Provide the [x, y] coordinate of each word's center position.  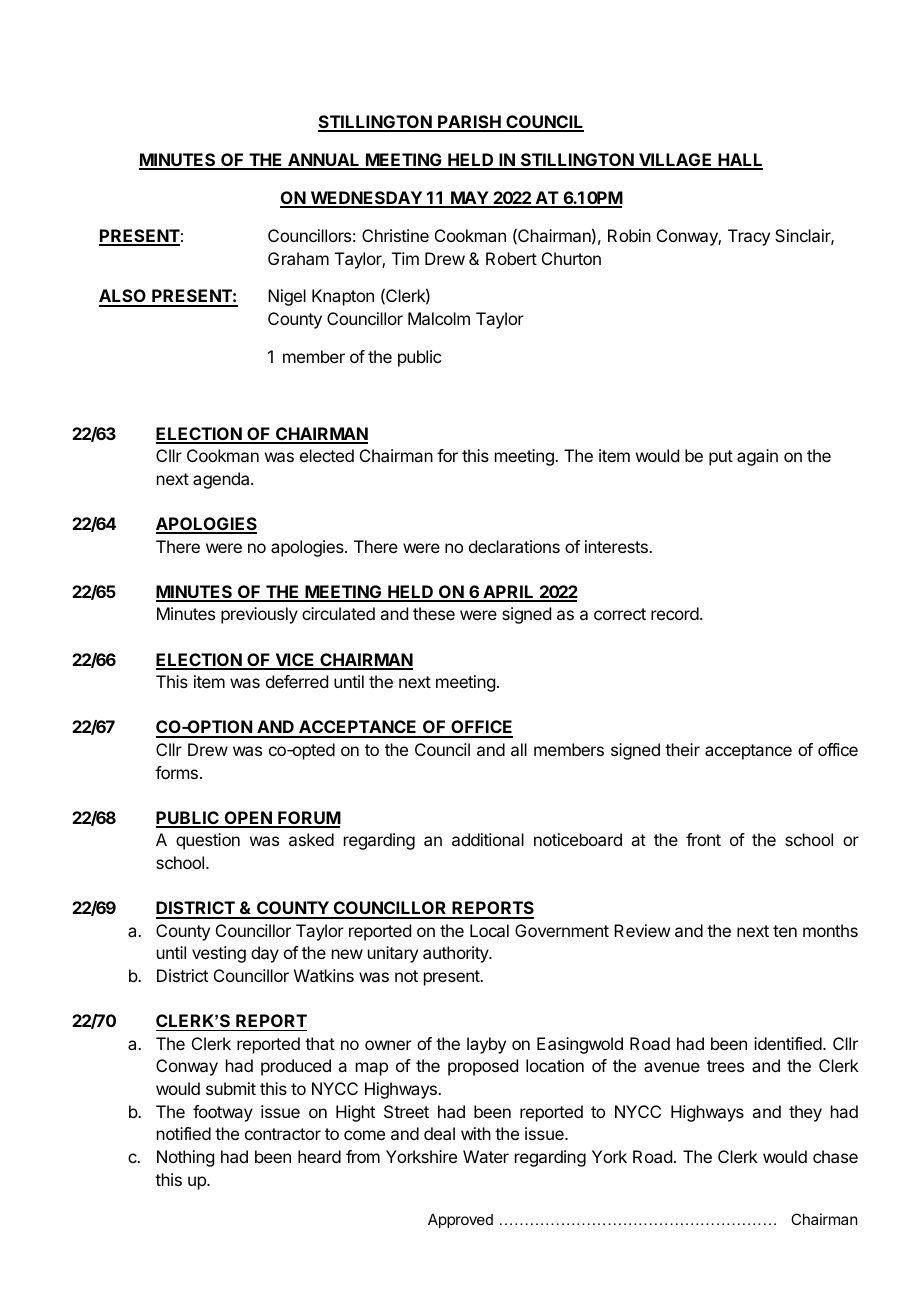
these [434, 613]
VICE [295, 661]
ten [785, 931]
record [675, 613]
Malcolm [439, 318]
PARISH [469, 123]
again [757, 457]
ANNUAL [324, 161]
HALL [739, 161]
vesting [219, 954]
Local [489, 930]
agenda [222, 480]
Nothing [185, 1158]
